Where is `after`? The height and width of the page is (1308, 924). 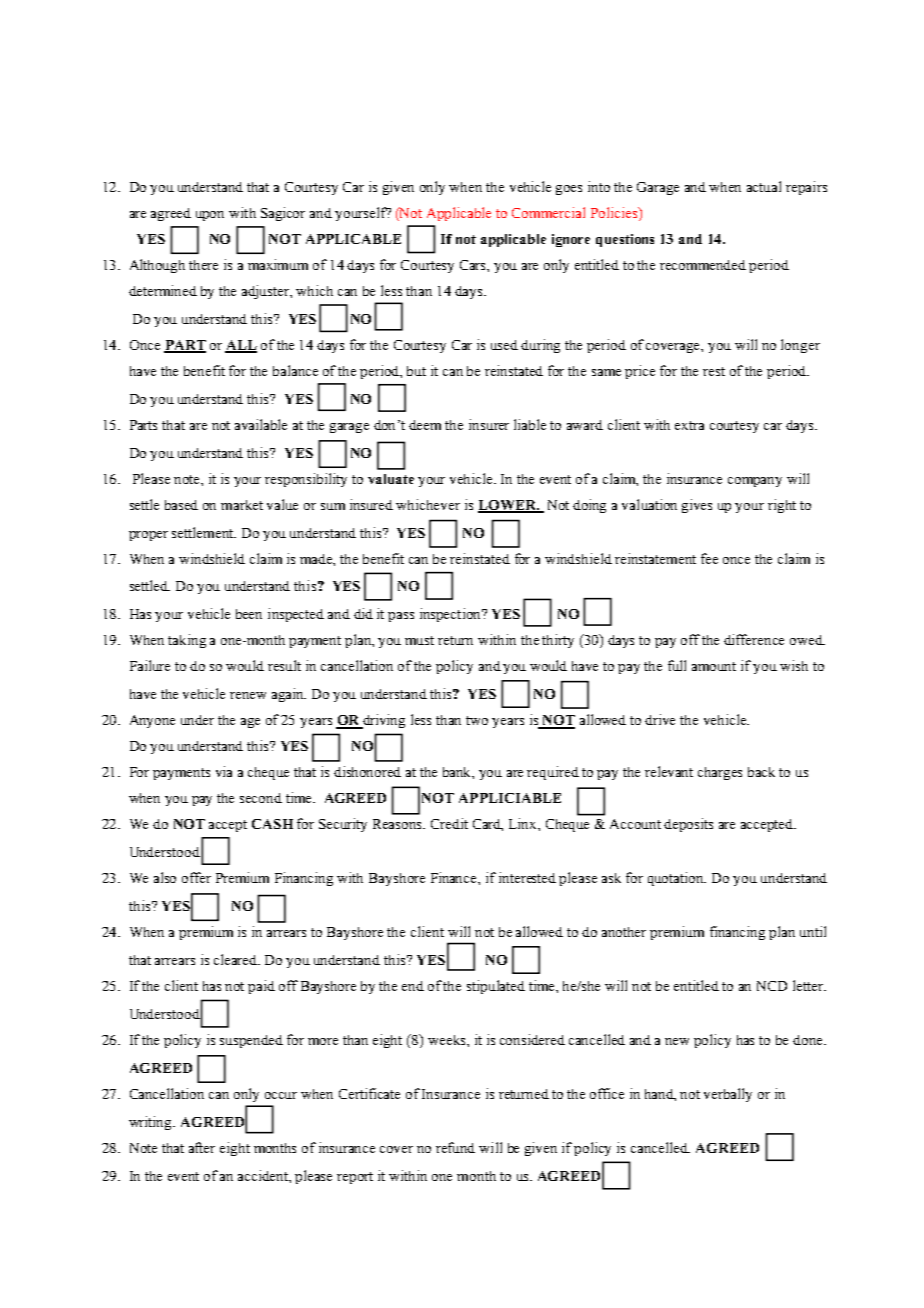
after is located at coordinates (202, 1147).
